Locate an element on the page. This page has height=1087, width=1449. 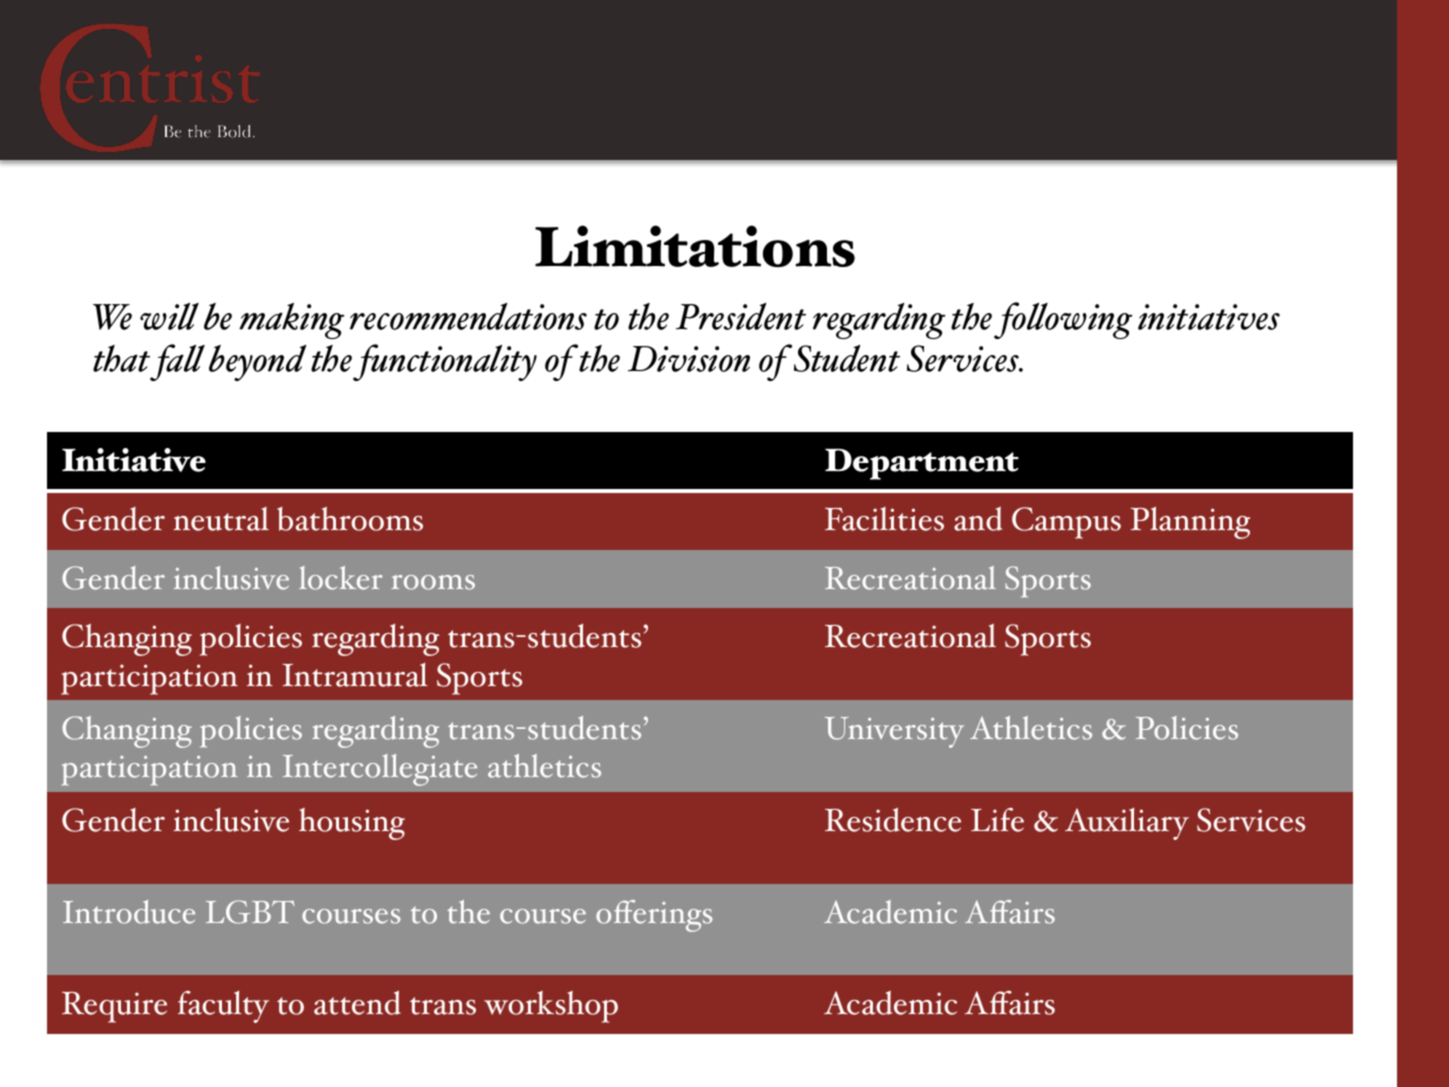
making is located at coordinates (291, 321).
